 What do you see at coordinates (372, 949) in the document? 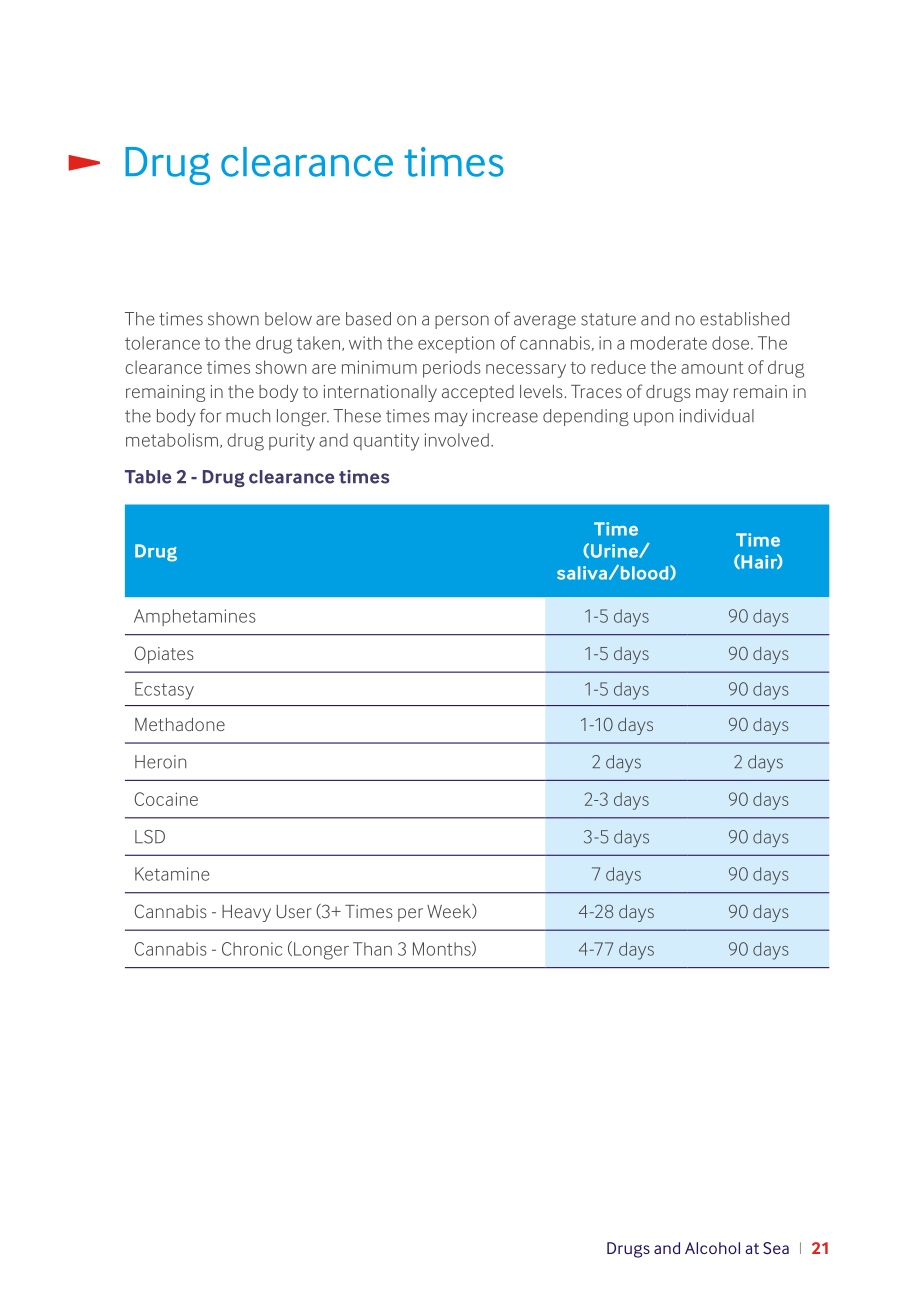
I see `Than` at bounding box center [372, 949].
